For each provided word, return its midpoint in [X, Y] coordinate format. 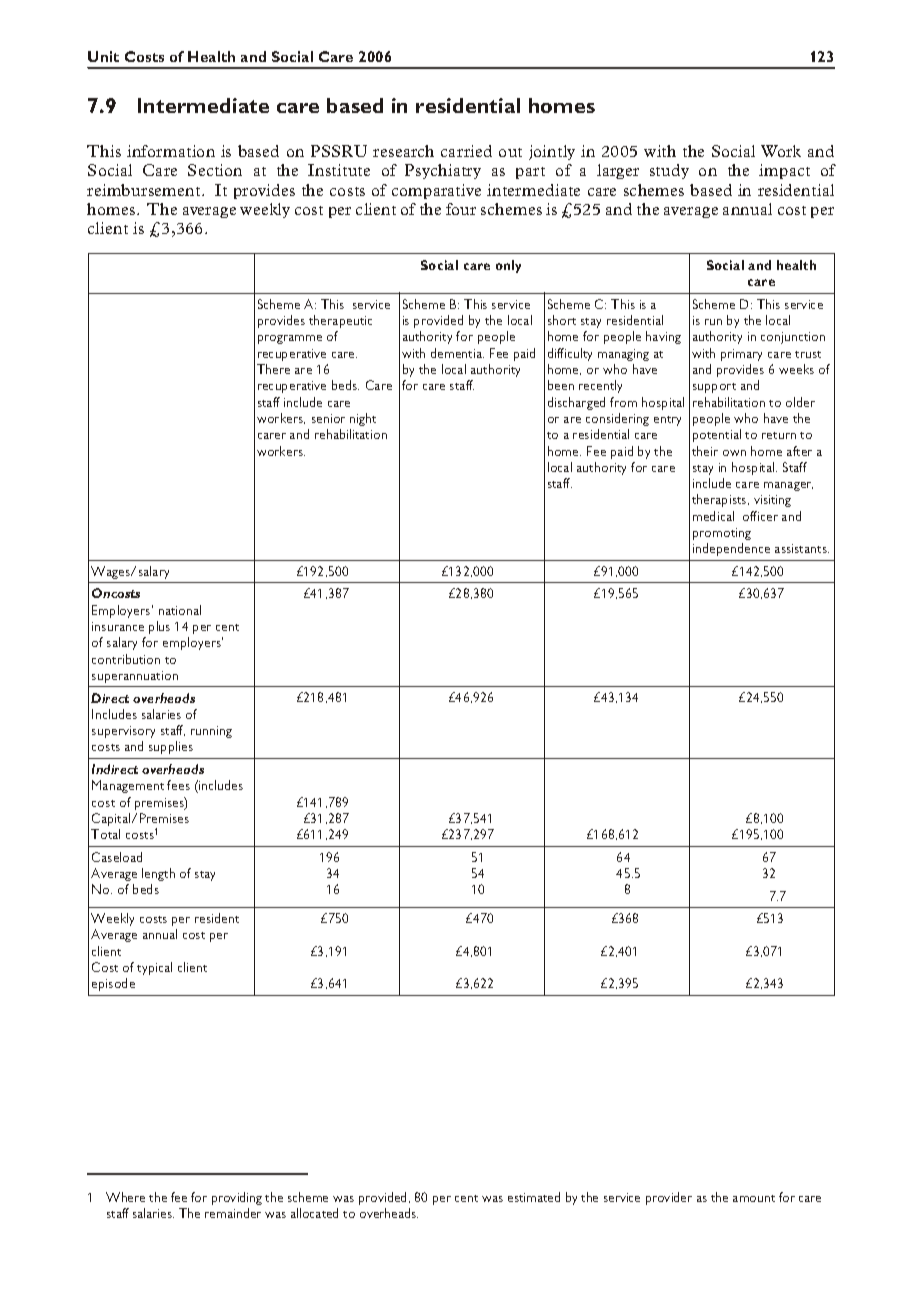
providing [237, 1198]
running [211, 732]
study [669, 171]
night [363, 419]
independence [731, 549]
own [734, 453]
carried [466, 151]
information [171, 151]
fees [178, 785]
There [273, 369]
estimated [534, 1197]
